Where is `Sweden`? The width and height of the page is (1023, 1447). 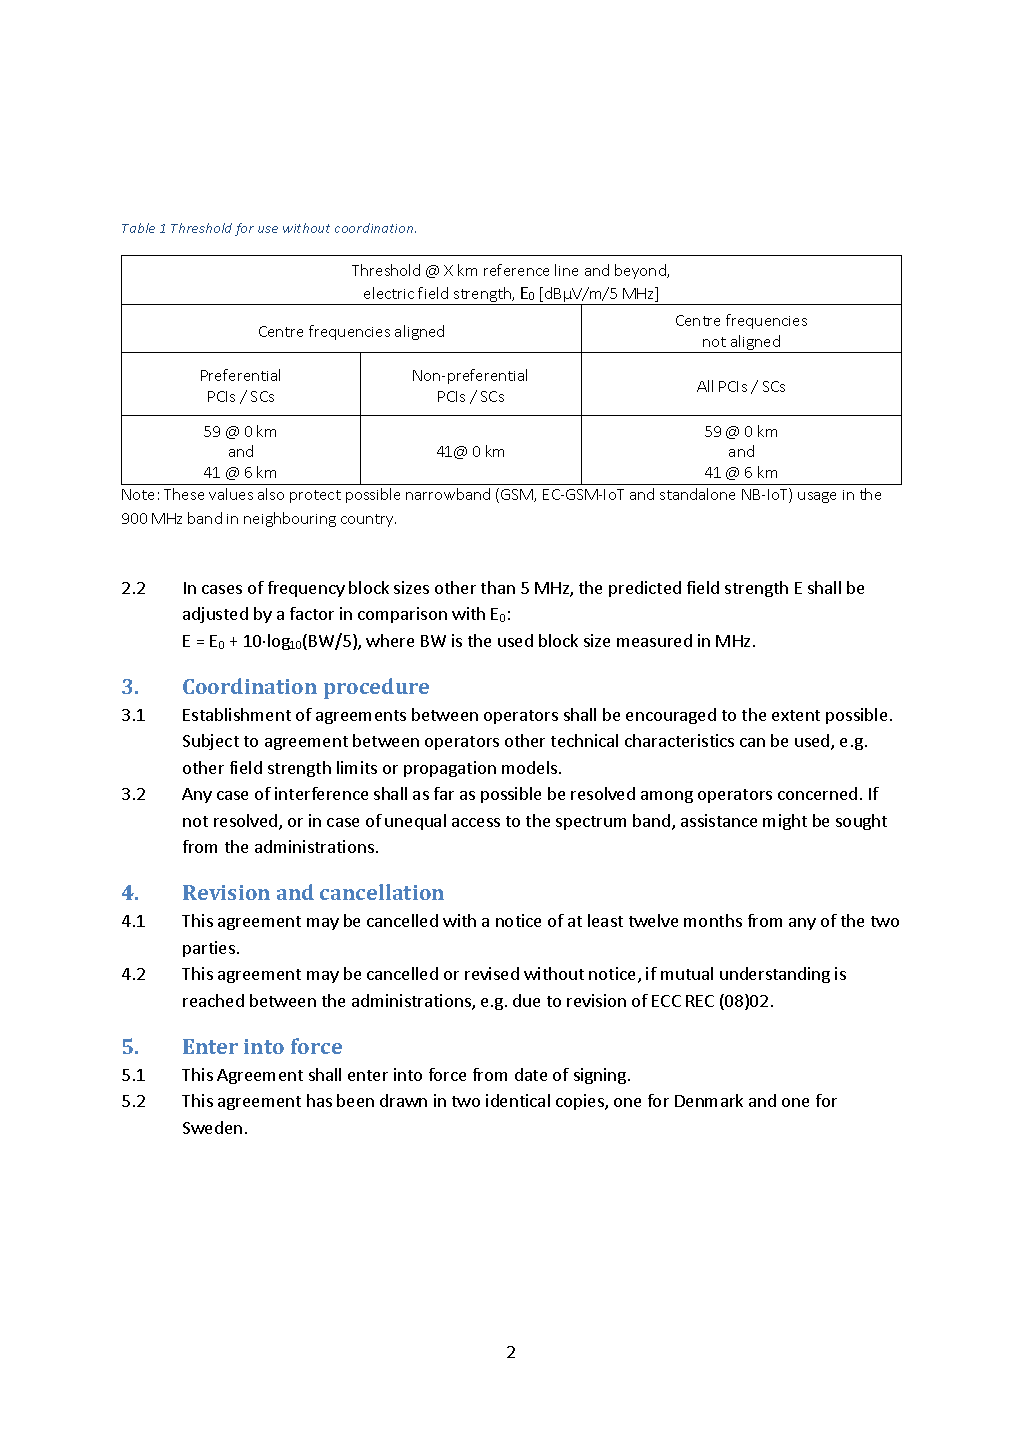 Sweden is located at coordinates (212, 1127).
